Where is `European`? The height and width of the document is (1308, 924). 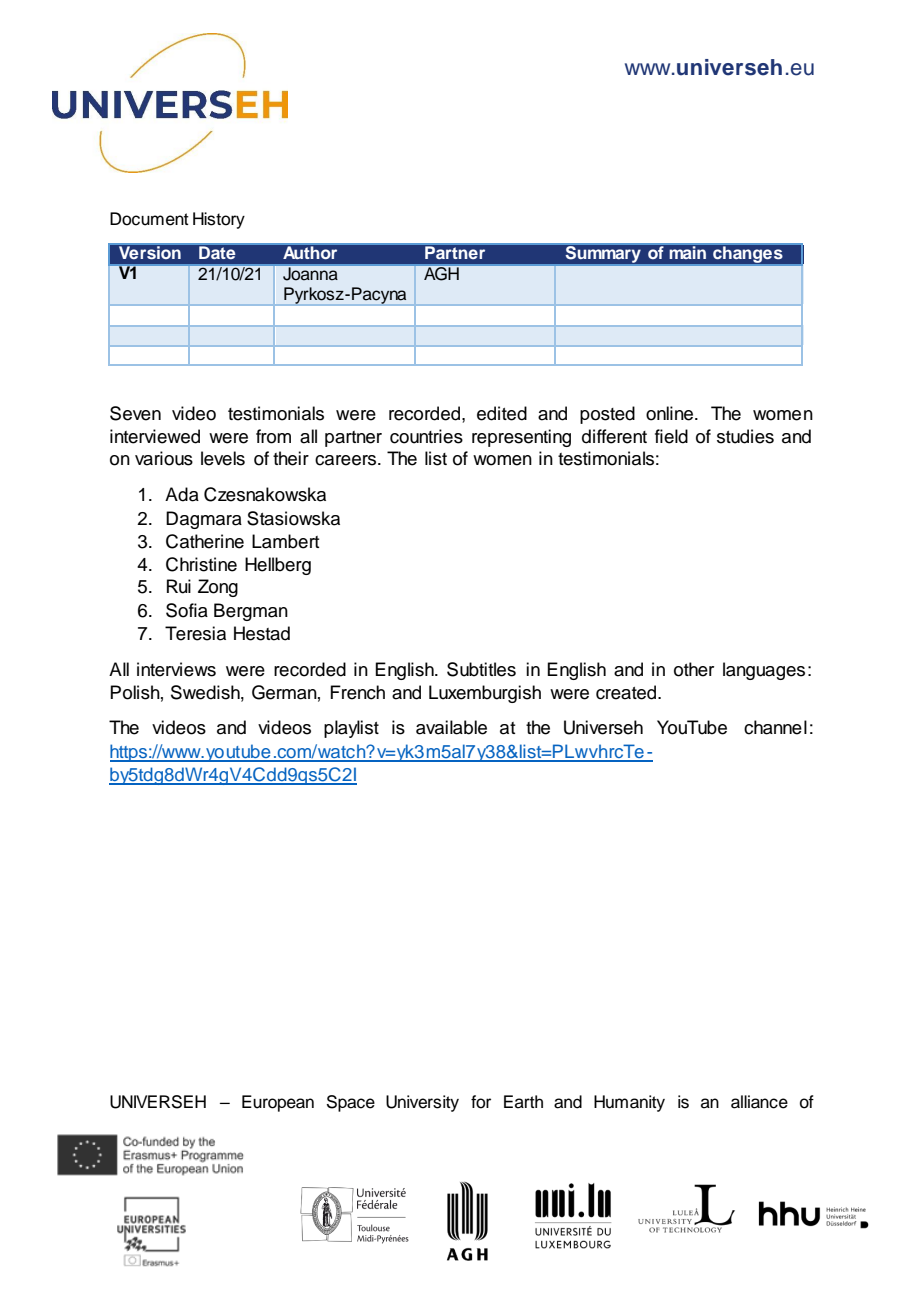
European is located at coordinates (278, 1103).
